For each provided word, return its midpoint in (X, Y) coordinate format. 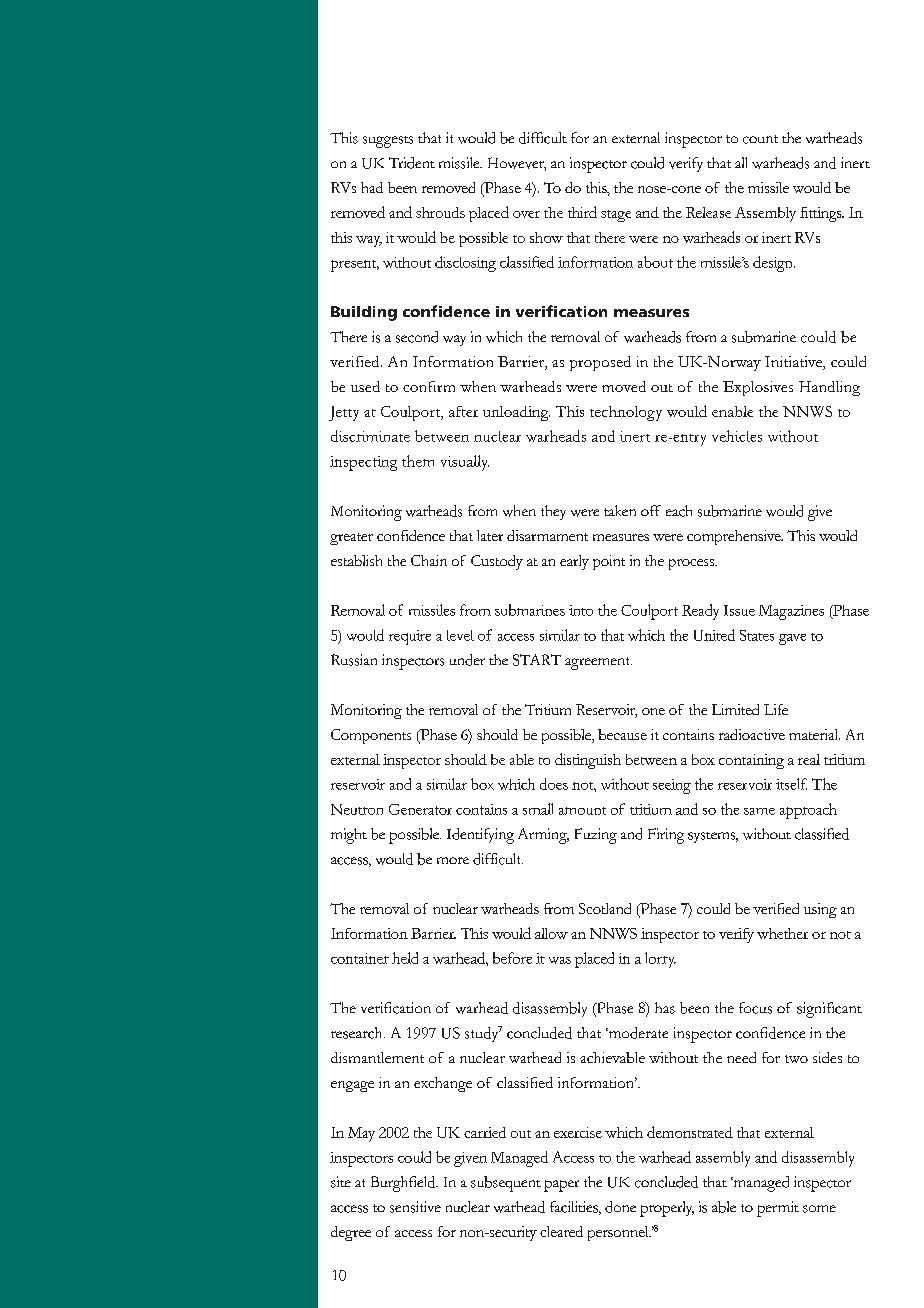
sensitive (415, 1207)
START (537, 660)
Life (776, 709)
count (760, 139)
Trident (412, 163)
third (582, 212)
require (410, 637)
